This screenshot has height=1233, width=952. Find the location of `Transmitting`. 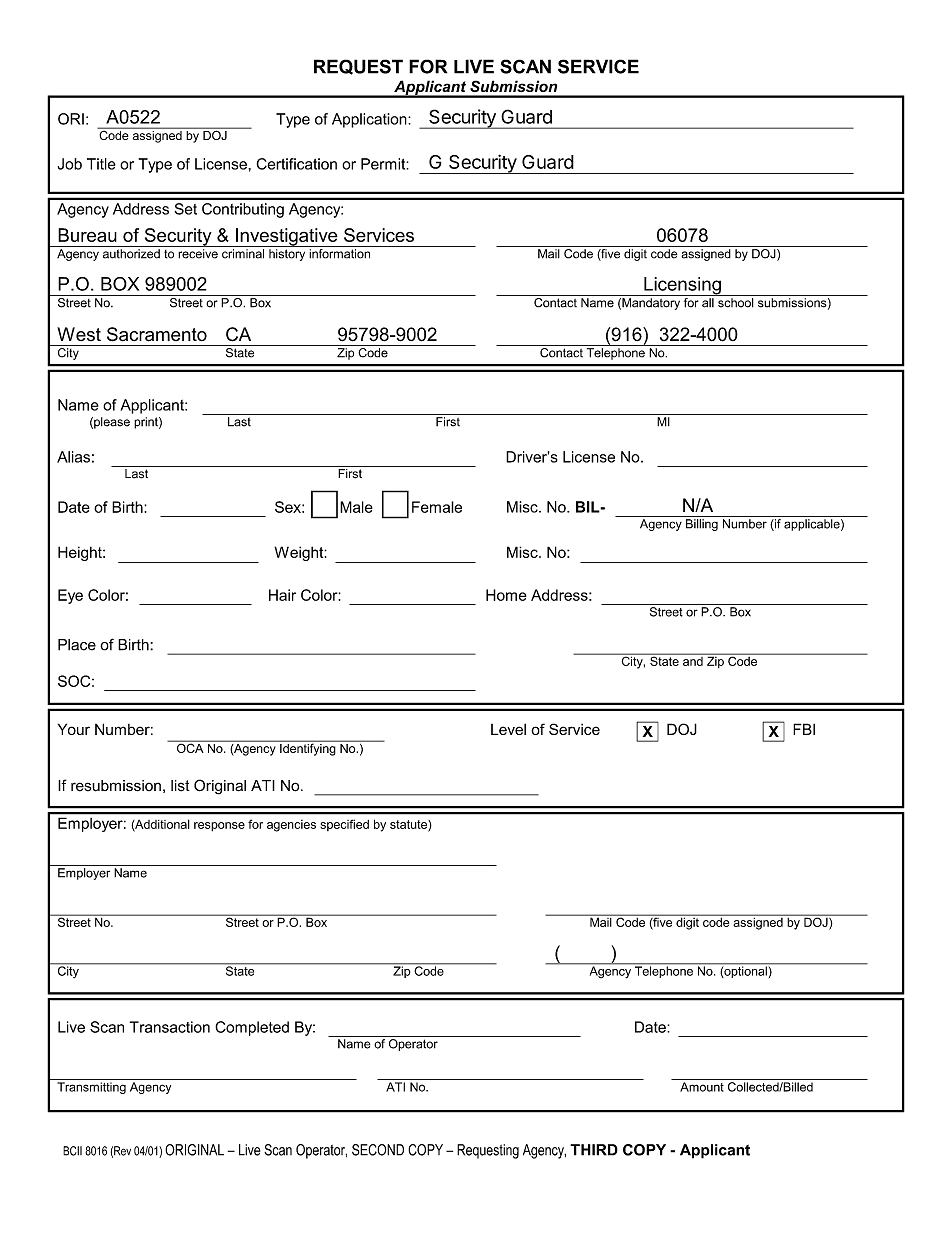

Transmitting is located at coordinates (91, 1088).
